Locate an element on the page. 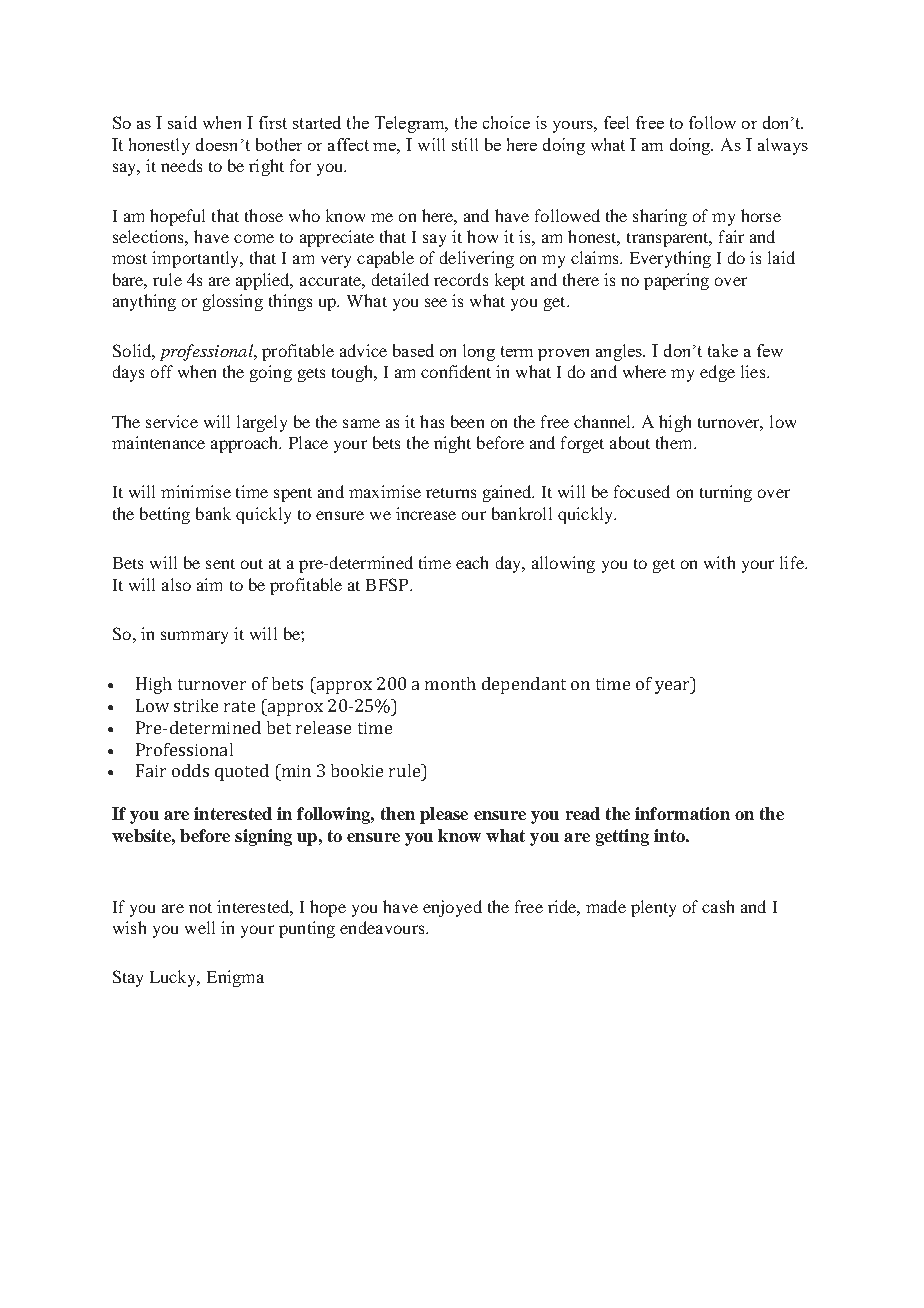  long is located at coordinates (479, 352).
